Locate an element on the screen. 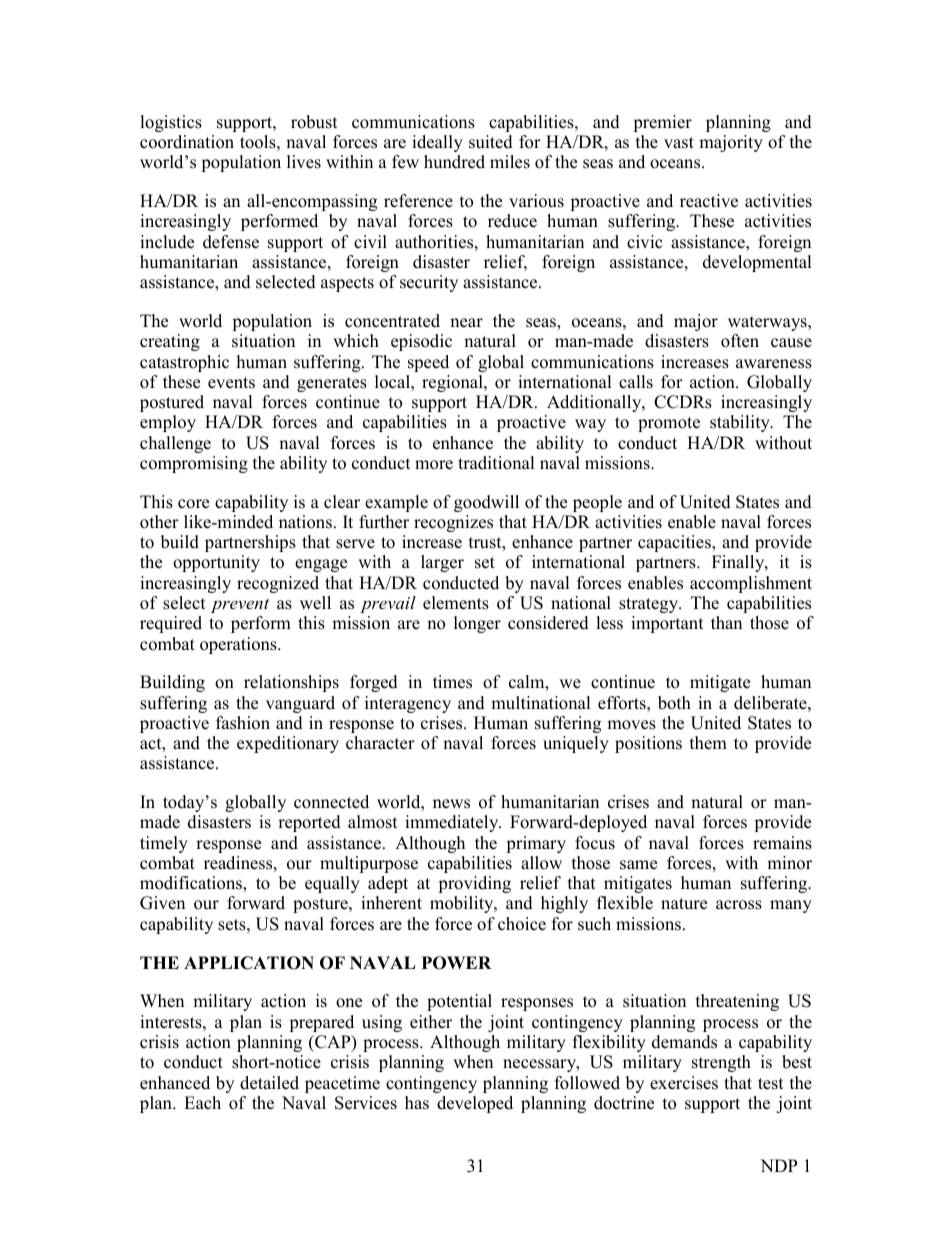 The height and width of the screenshot is (1233, 952). suited is located at coordinates (491, 142).
